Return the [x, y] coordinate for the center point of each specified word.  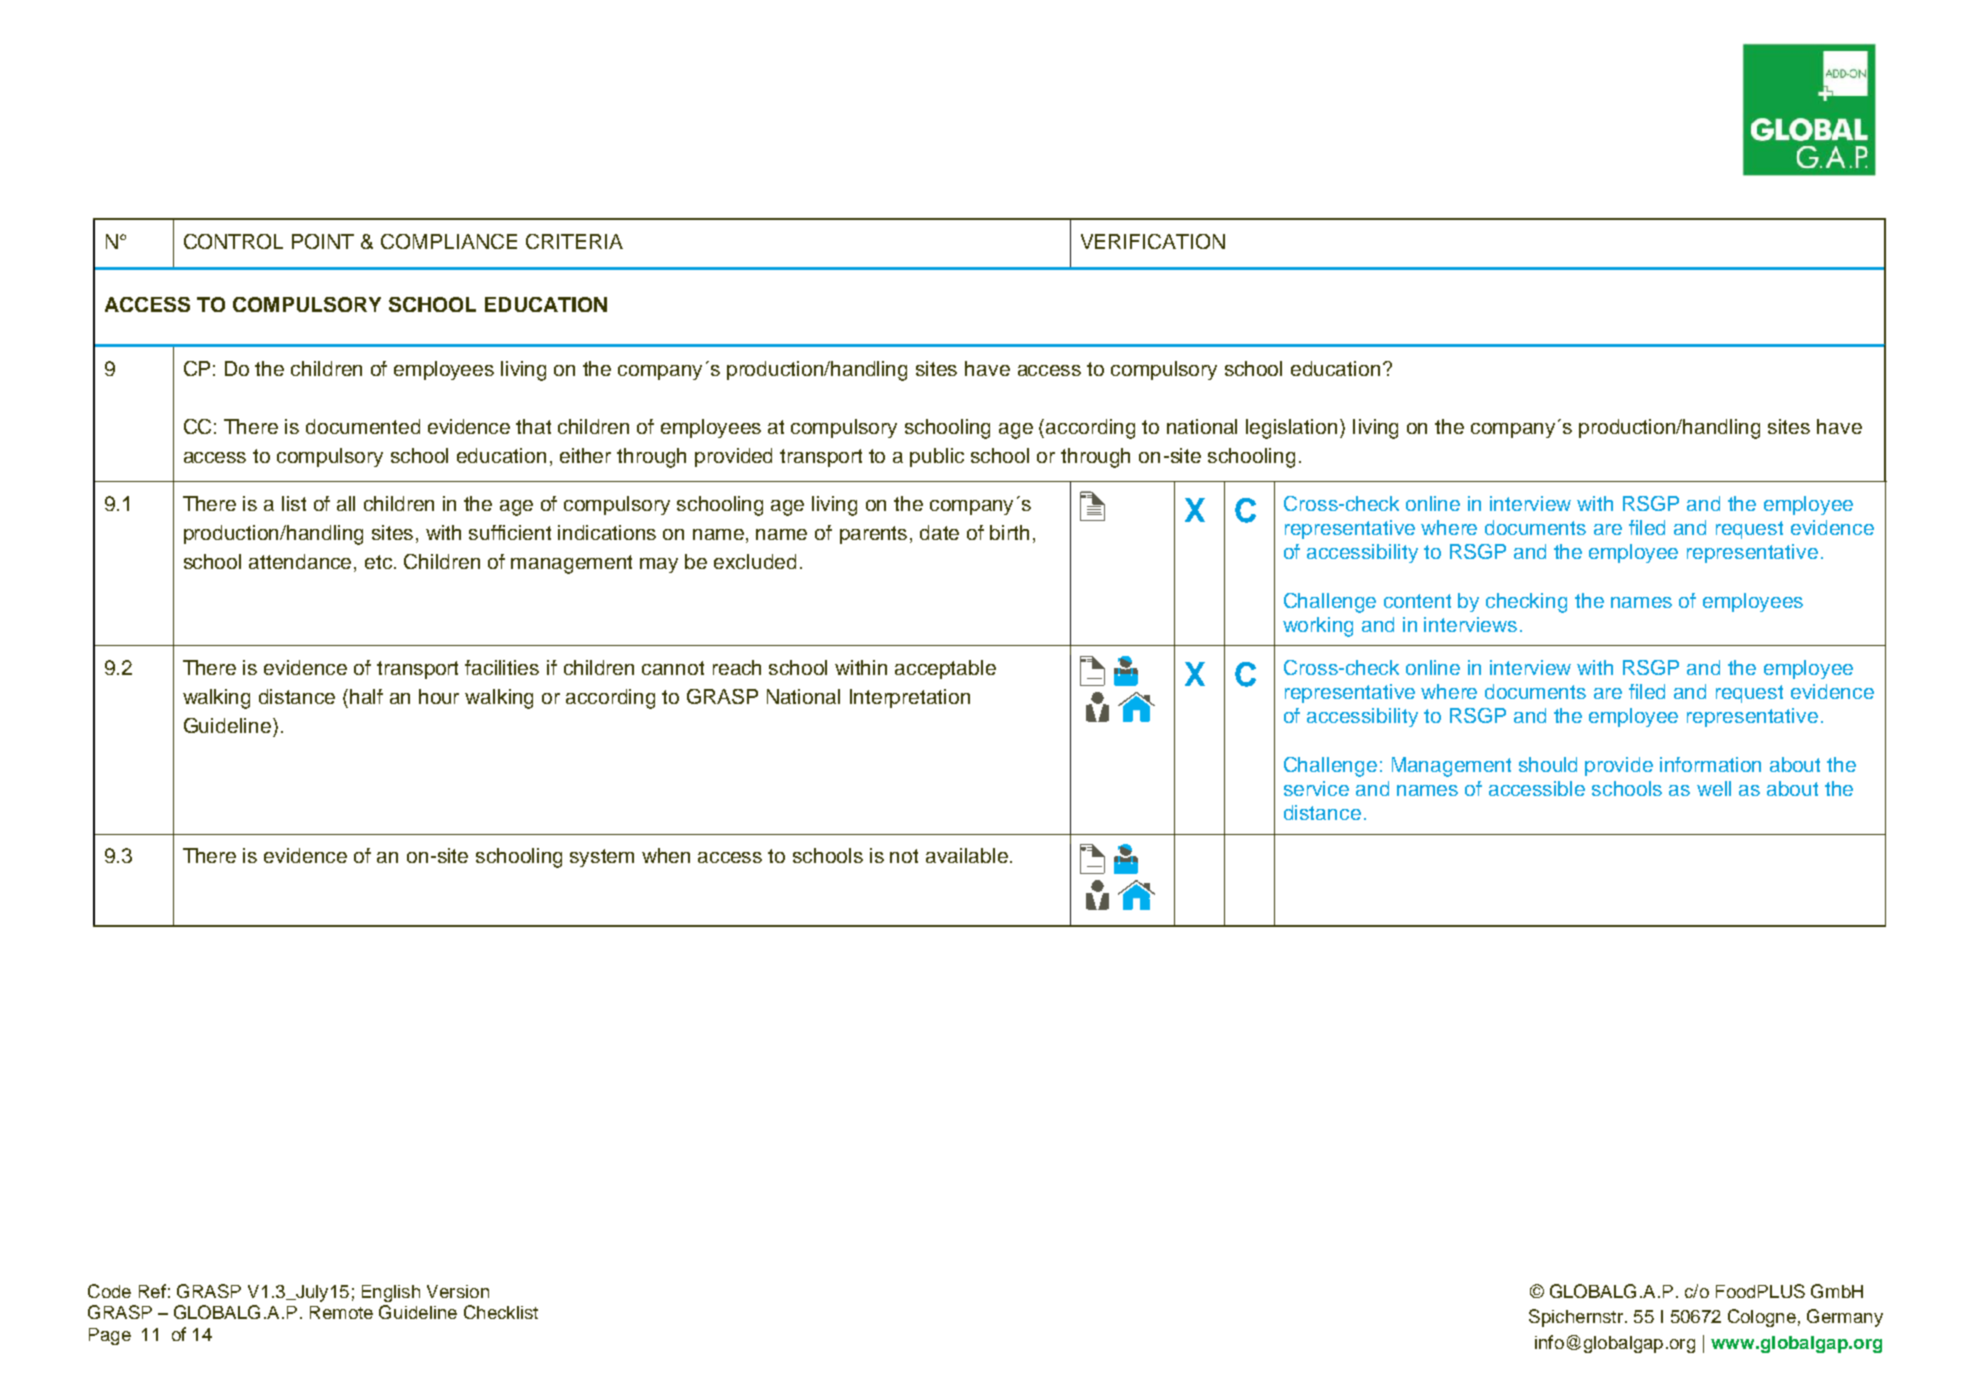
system [602, 858]
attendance [302, 563]
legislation [1291, 429]
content [1417, 601]
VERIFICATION [1153, 241]
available [967, 855]
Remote [341, 1312]
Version [458, 1291]
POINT [323, 241]
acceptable [945, 669]
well [1714, 788]
